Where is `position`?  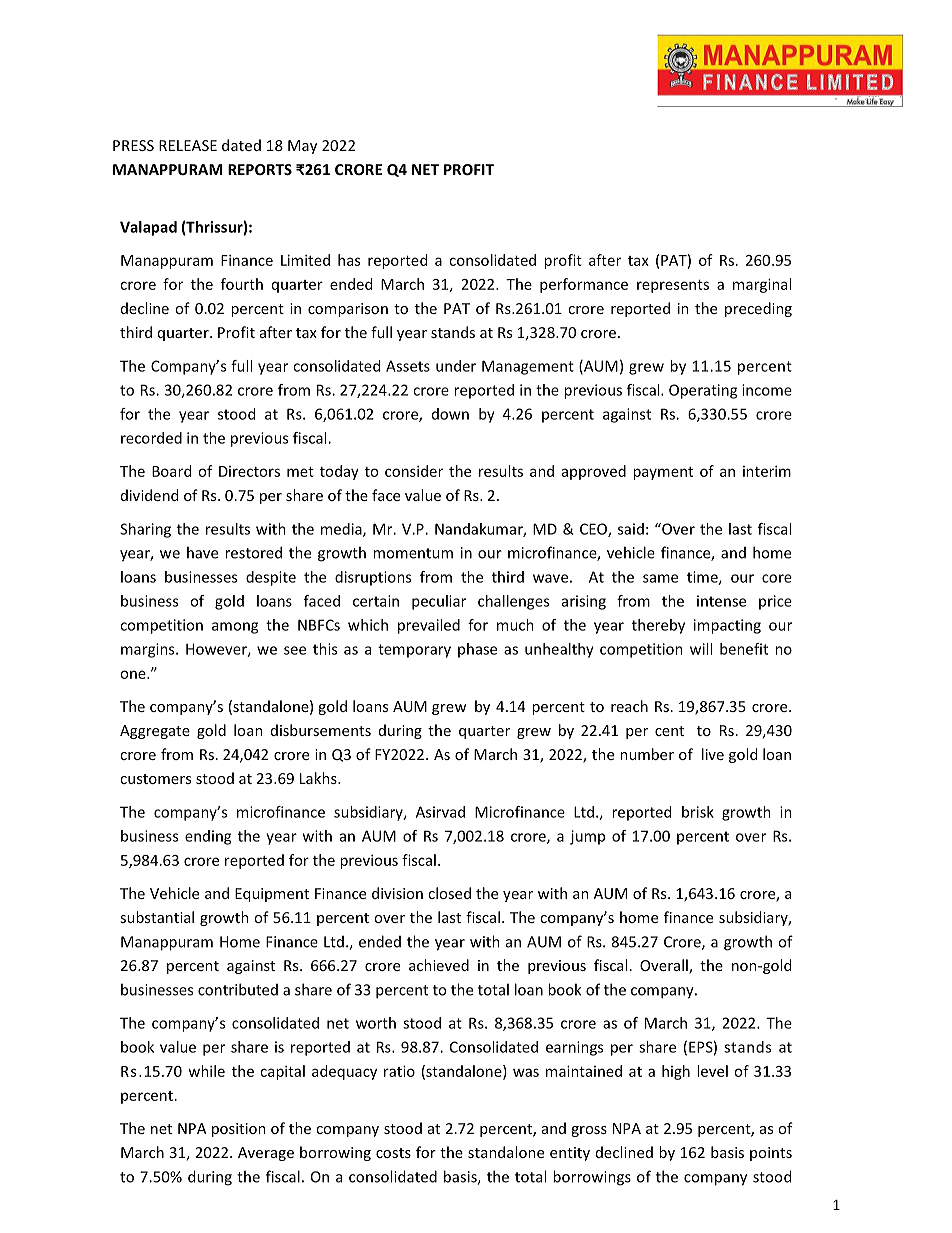
position is located at coordinates (239, 1130).
